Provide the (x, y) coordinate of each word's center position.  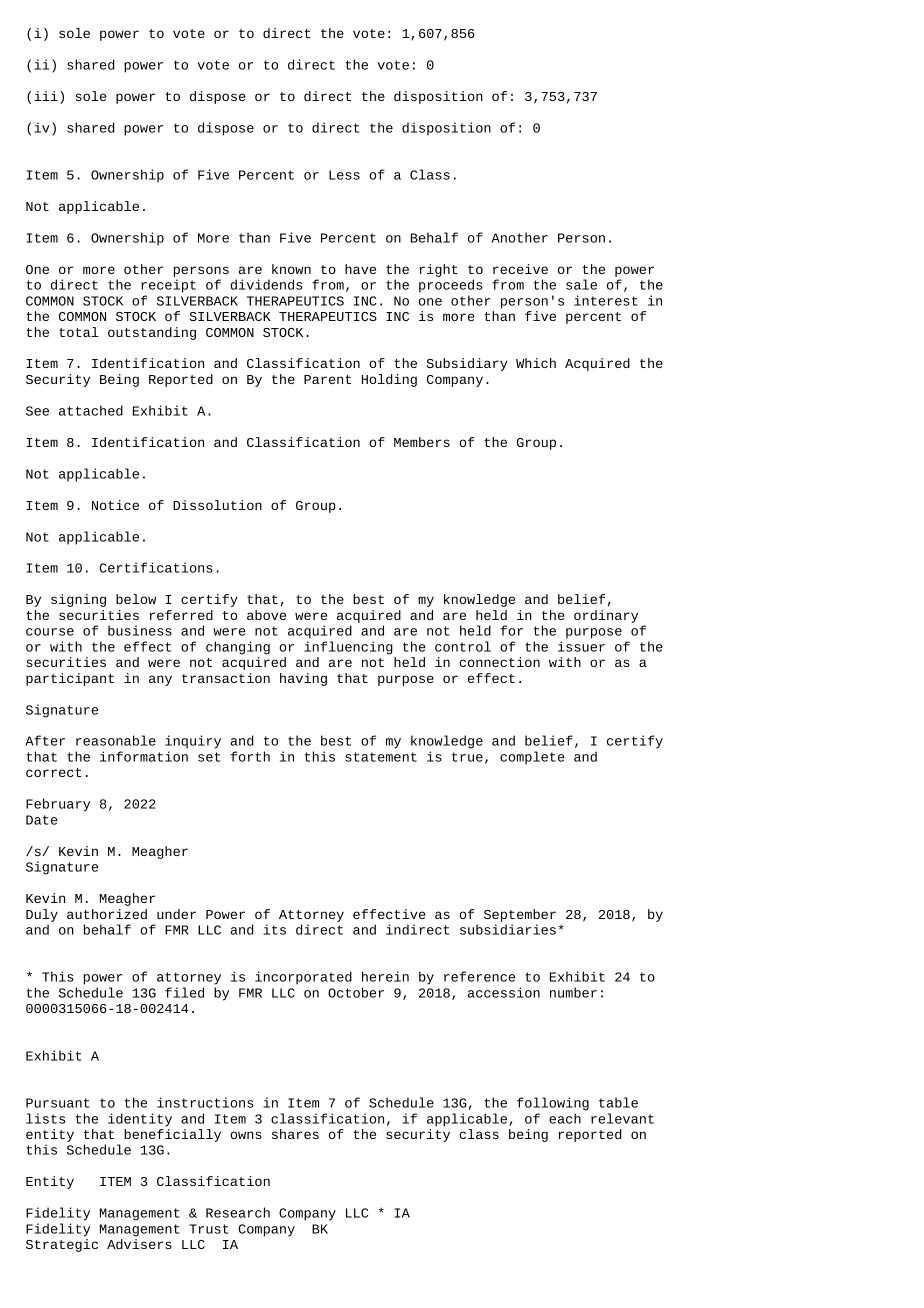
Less (344, 175)
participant (70, 679)
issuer (581, 646)
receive (520, 269)
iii (46, 96)
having (303, 679)
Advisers (139, 1244)
